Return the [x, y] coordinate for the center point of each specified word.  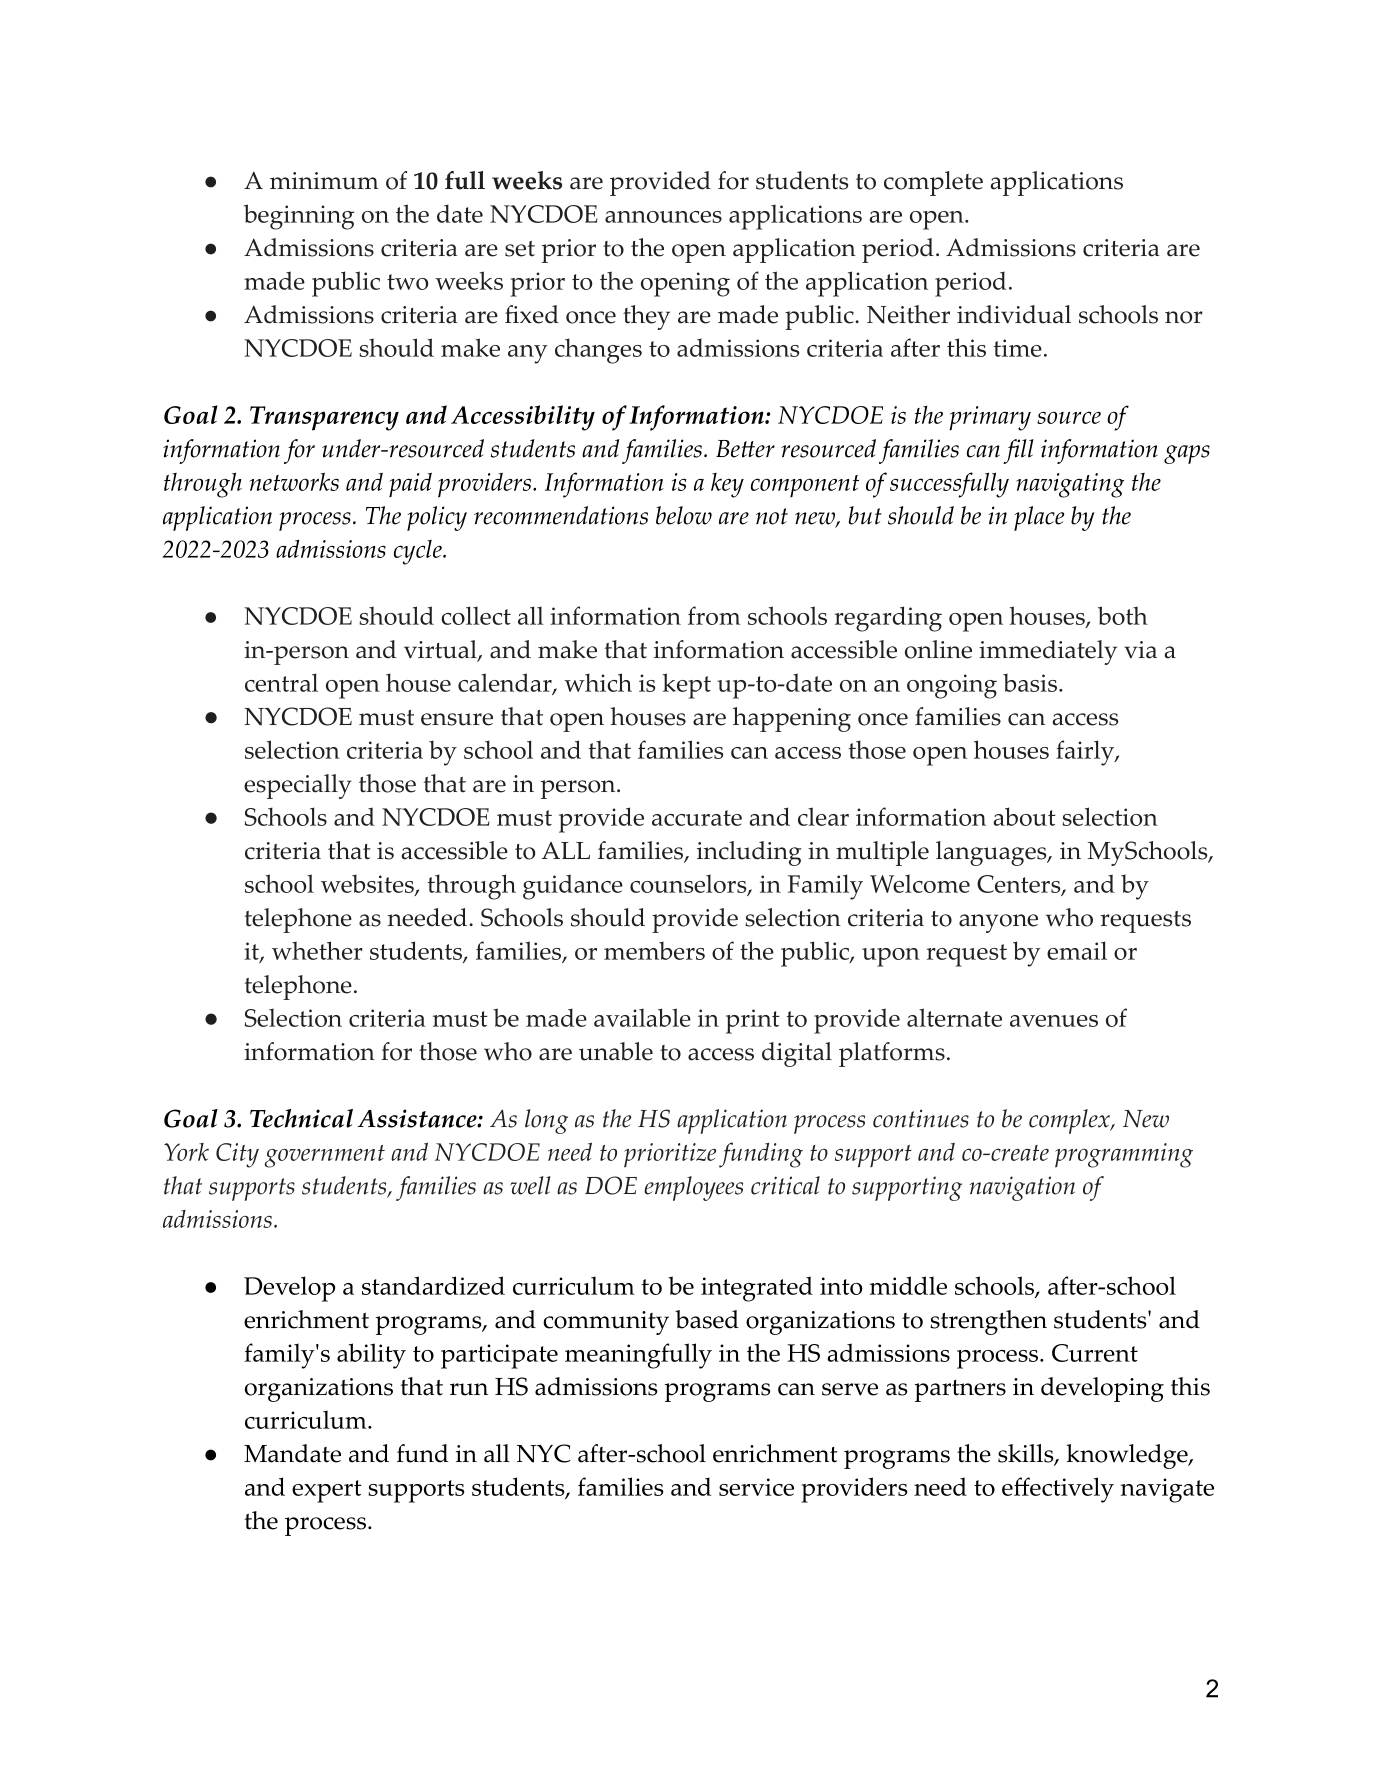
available [642, 1017]
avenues [1054, 1021]
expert [327, 1491]
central [281, 682]
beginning [299, 217]
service [756, 1487]
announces [663, 217]
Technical [301, 1118]
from [714, 615]
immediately [1048, 652]
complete [933, 183]
